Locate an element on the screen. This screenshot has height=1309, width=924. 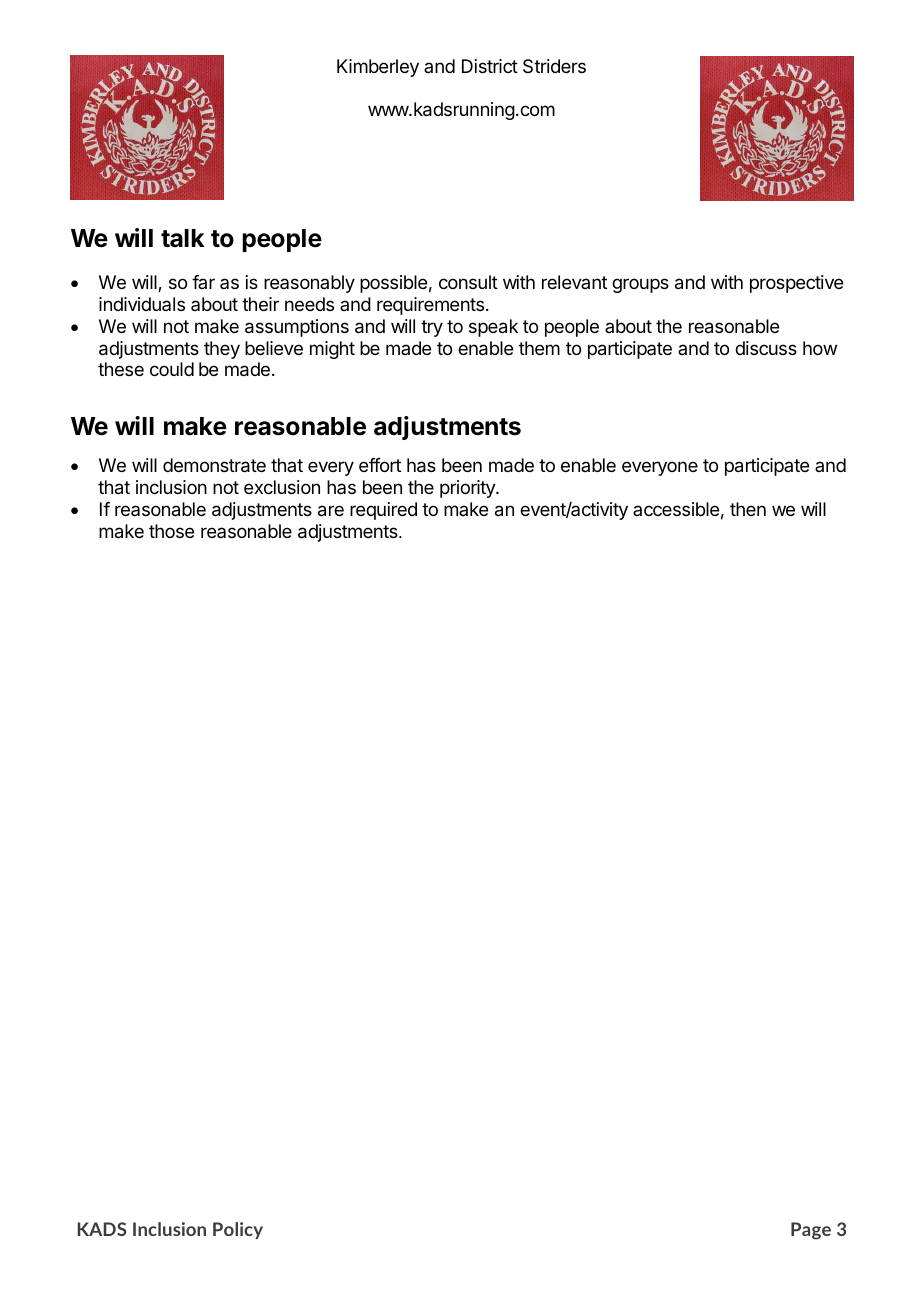
are is located at coordinates (331, 511).
